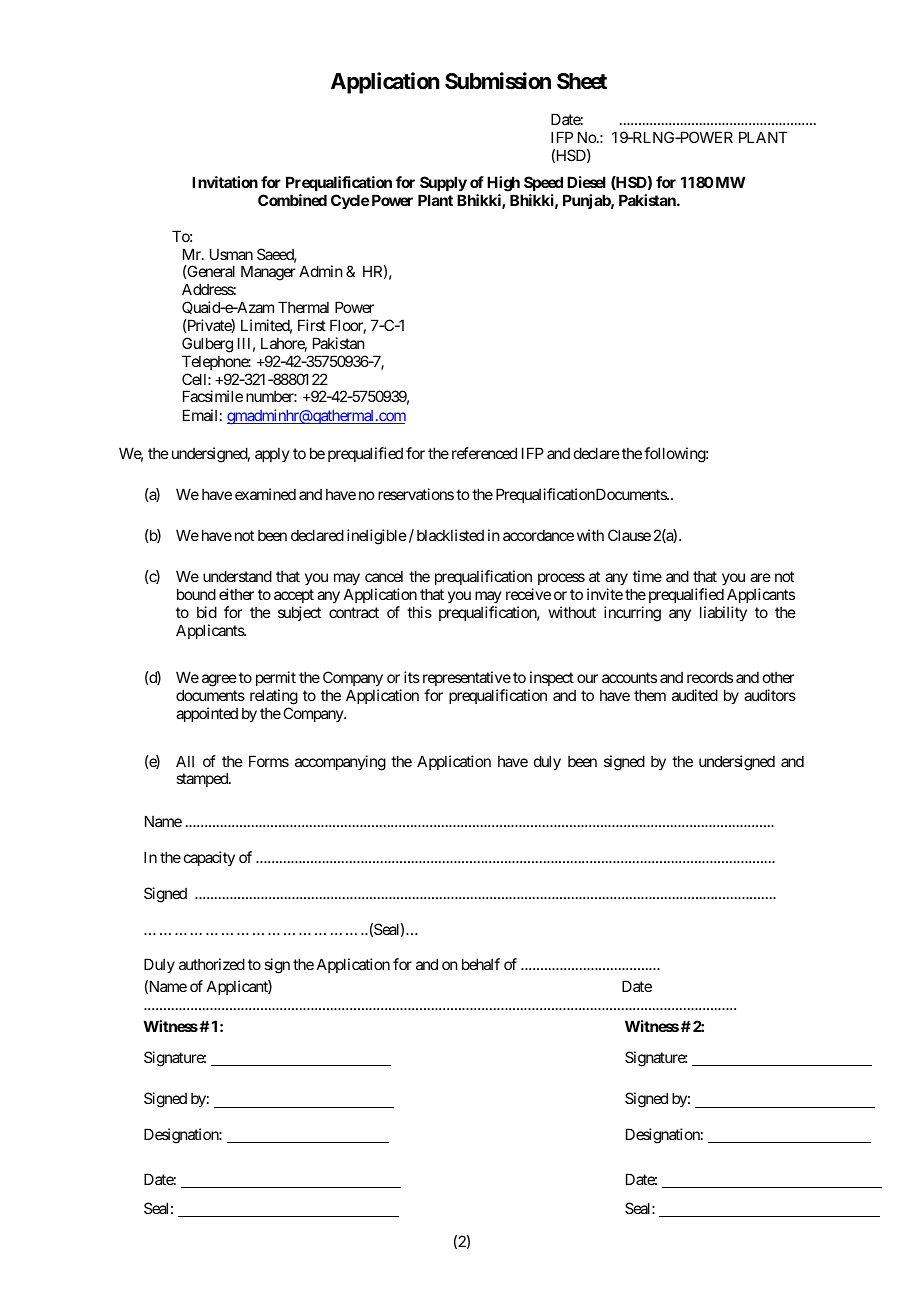 The height and width of the document is (1307, 924). I want to click on referenced, so click(484, 453).
